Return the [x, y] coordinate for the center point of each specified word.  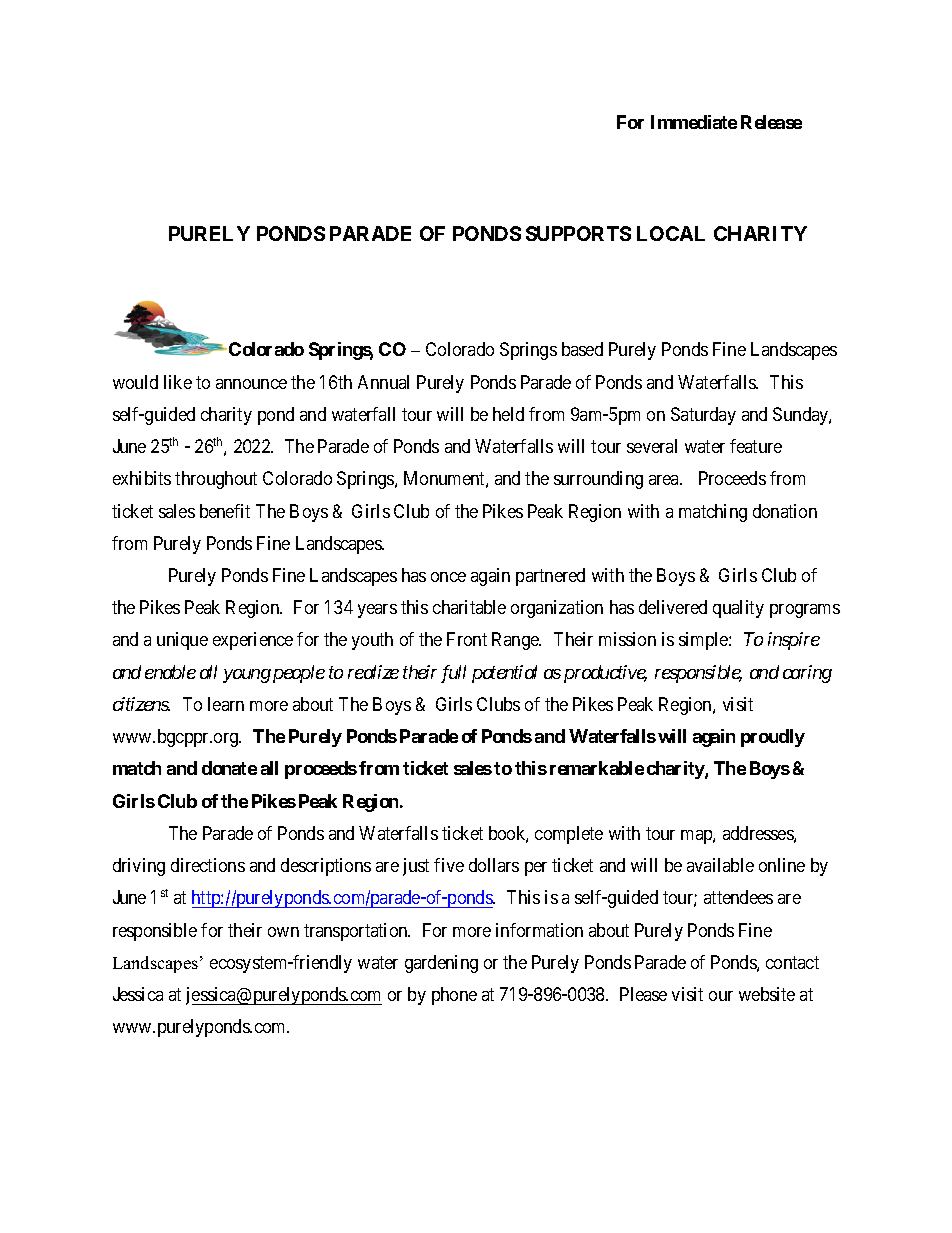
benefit [225, 511]
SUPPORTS [578, 233]
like [178, 382]
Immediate [694, 122]
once [448, 577]
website [767, 994]
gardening [441, 964]
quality [738, 609]
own [283, 932]
